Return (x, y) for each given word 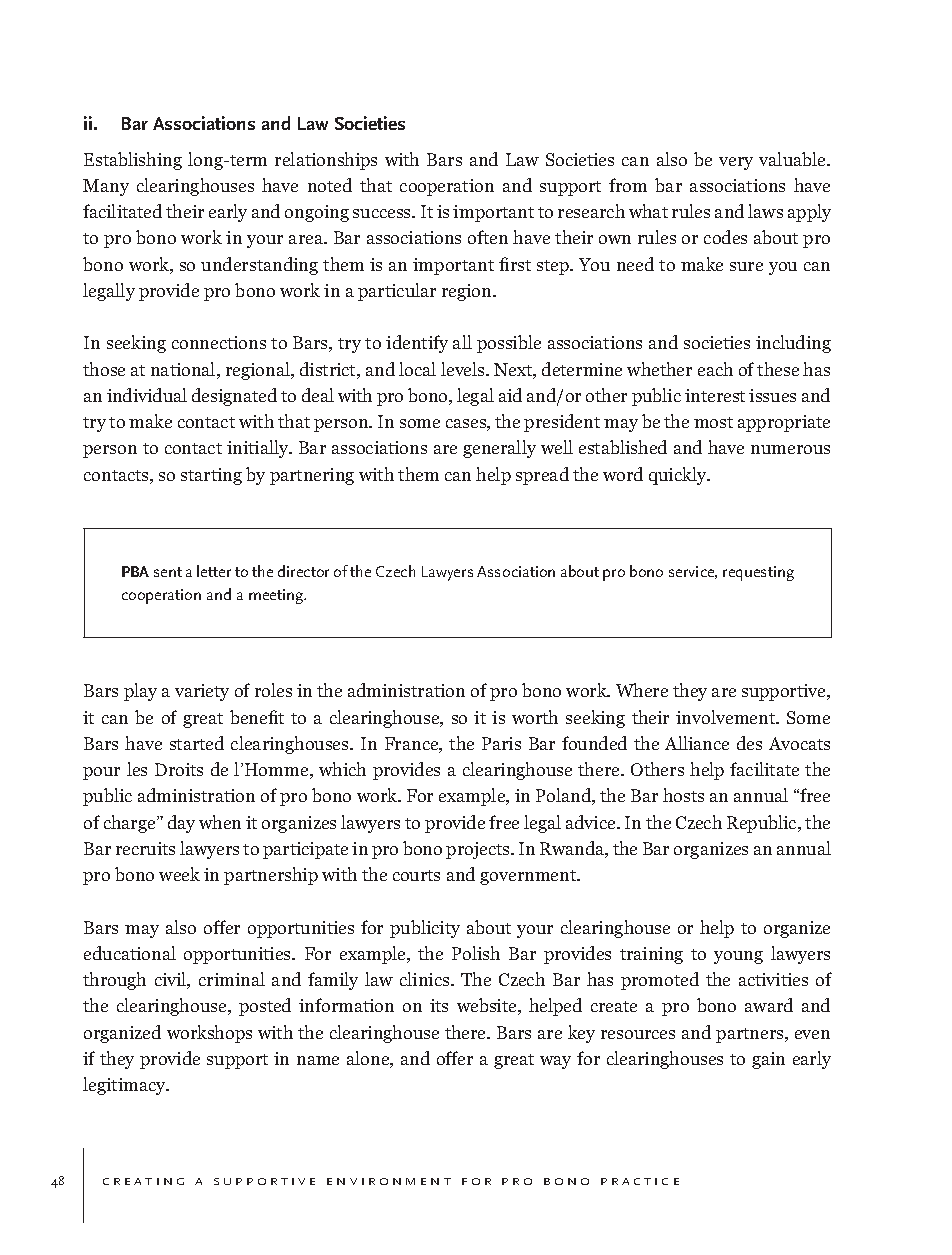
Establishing (133, 161)
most (713, 422)
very (736, 163)
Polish (476, 953)
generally (499, 449)
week (179, 874)
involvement (727, 717)
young (738, 957)
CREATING (143, 1181)
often (488, 237)
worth (535, 717)
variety (202, 692)
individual (147, 395)
